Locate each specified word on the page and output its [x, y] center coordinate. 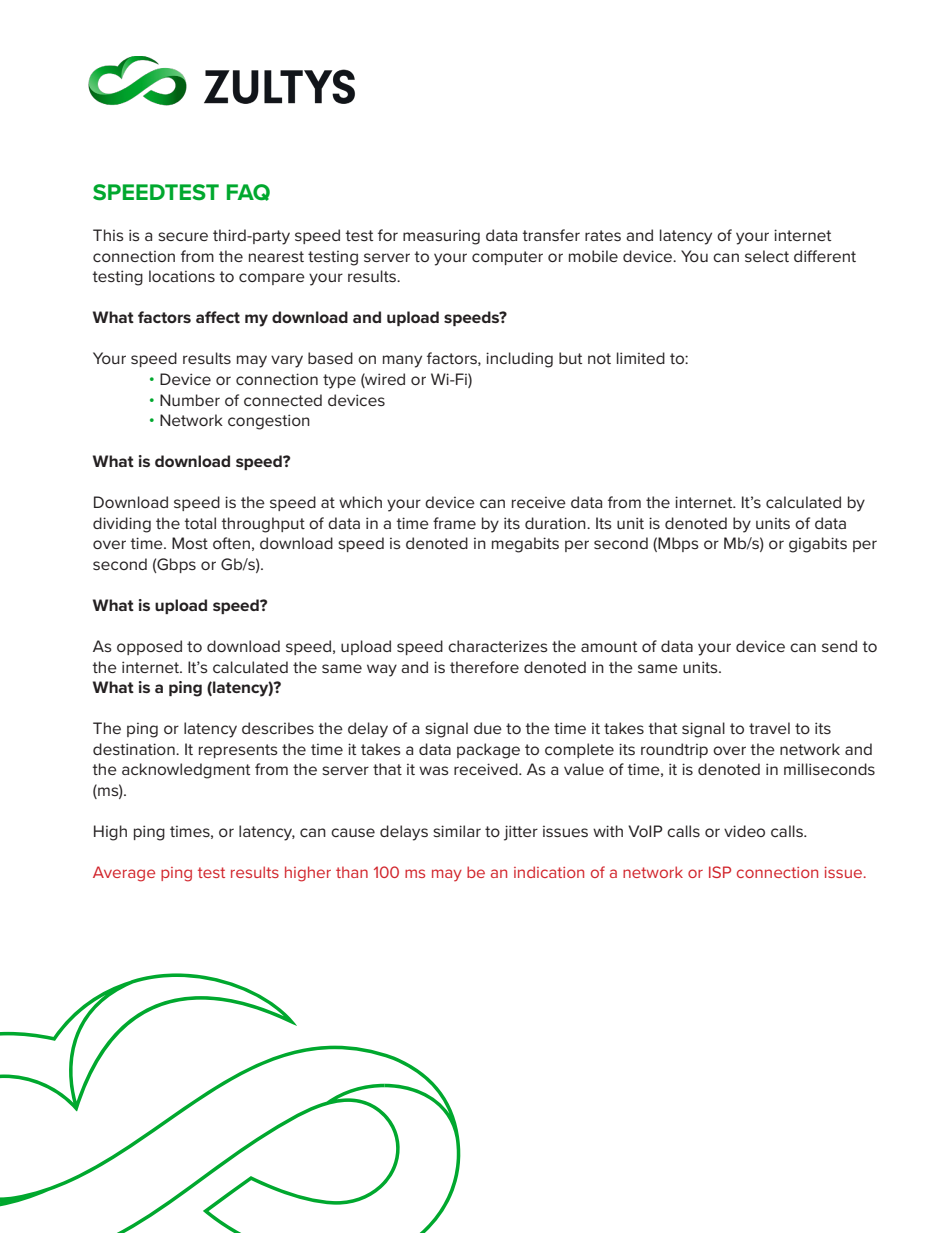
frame [454, 523]
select [767, 256]
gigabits [818, 545]
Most [190, 543]
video [744, 831]
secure [183, 236]
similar [457, 831]
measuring [441, 237]
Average [124, 874]
